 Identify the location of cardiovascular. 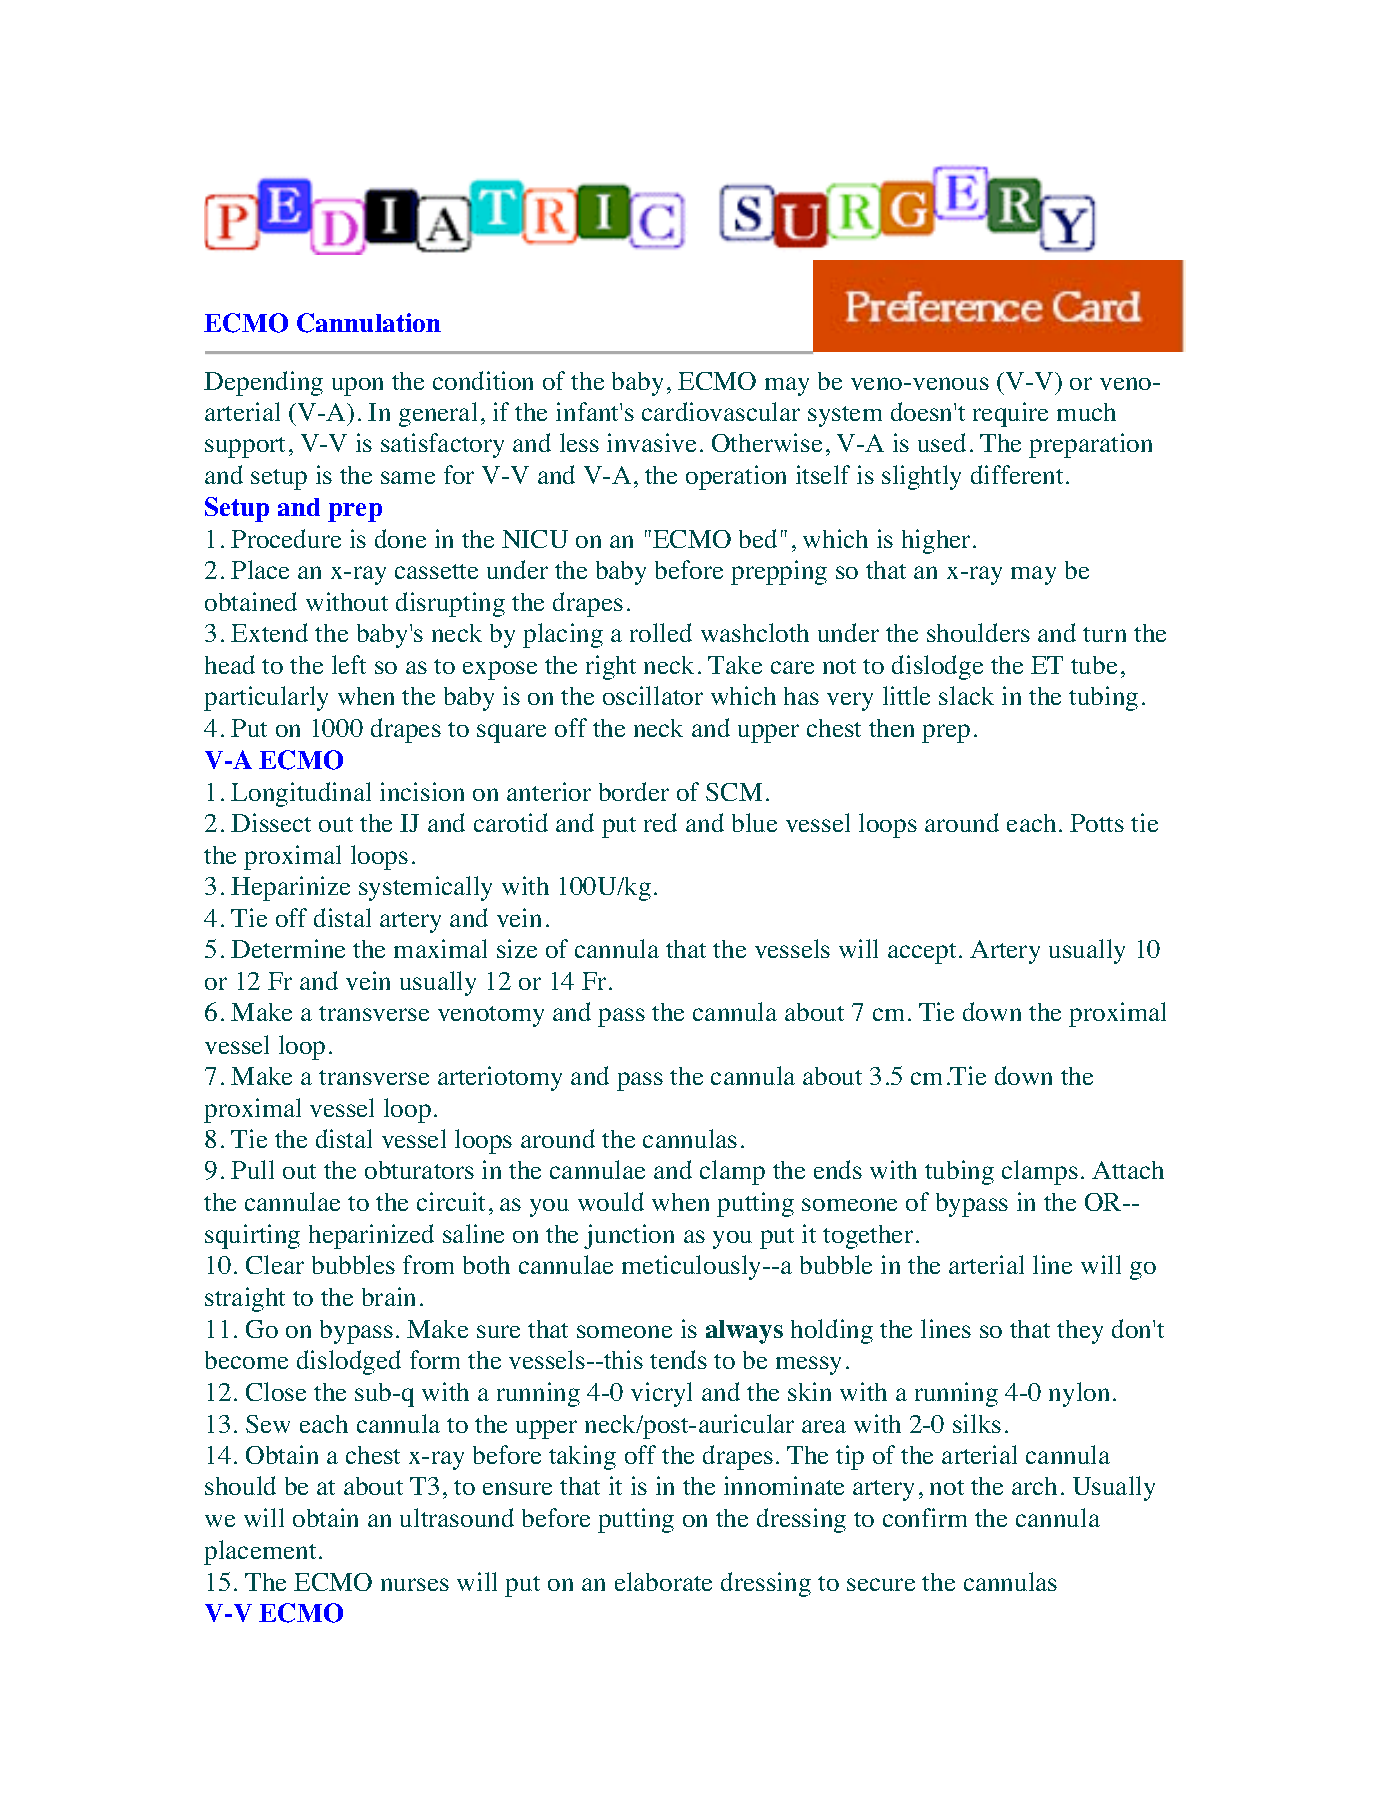
(721, 411).
